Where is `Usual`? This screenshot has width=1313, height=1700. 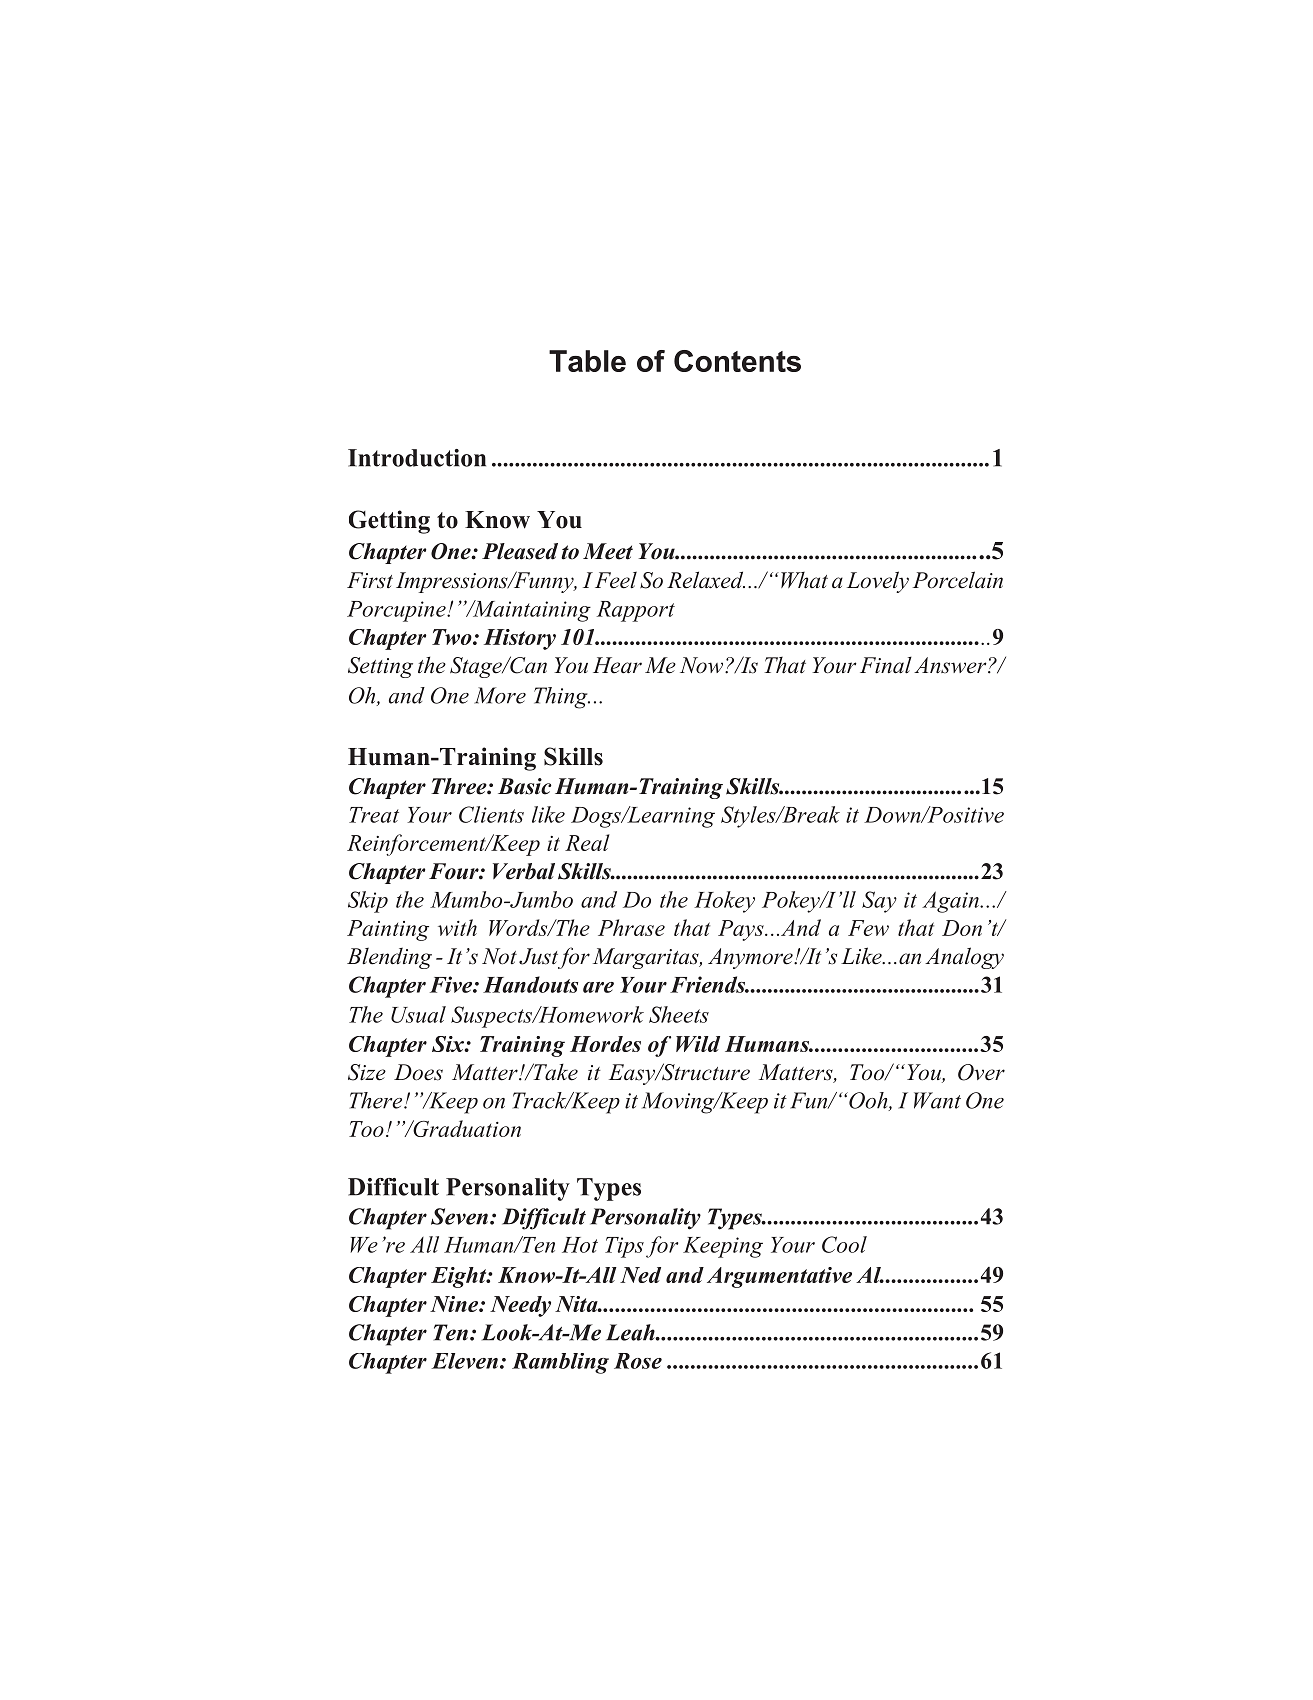
Usual is located at coordinates (418, 1014).
